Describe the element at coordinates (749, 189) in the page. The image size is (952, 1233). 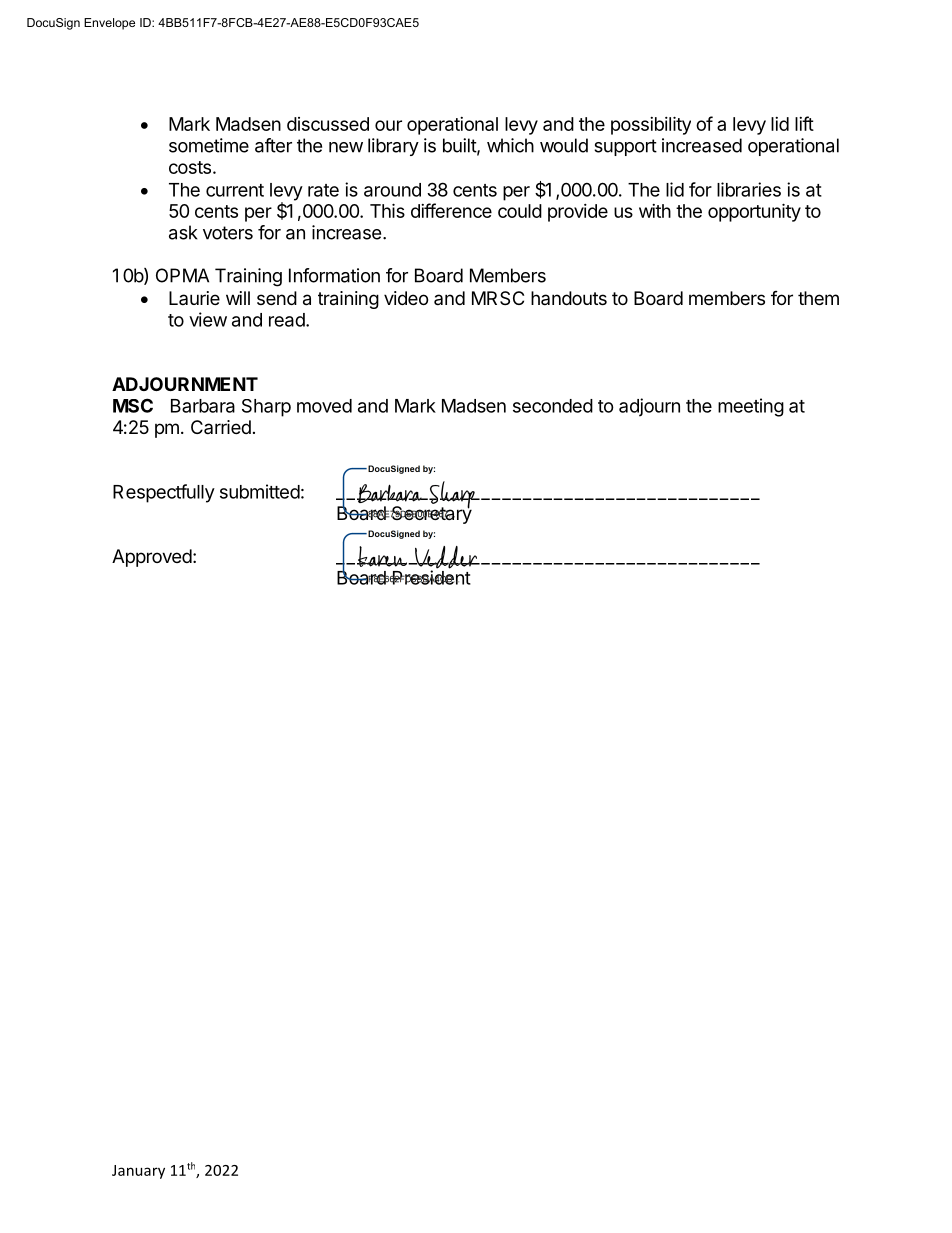
I see `libraries` at that location.
